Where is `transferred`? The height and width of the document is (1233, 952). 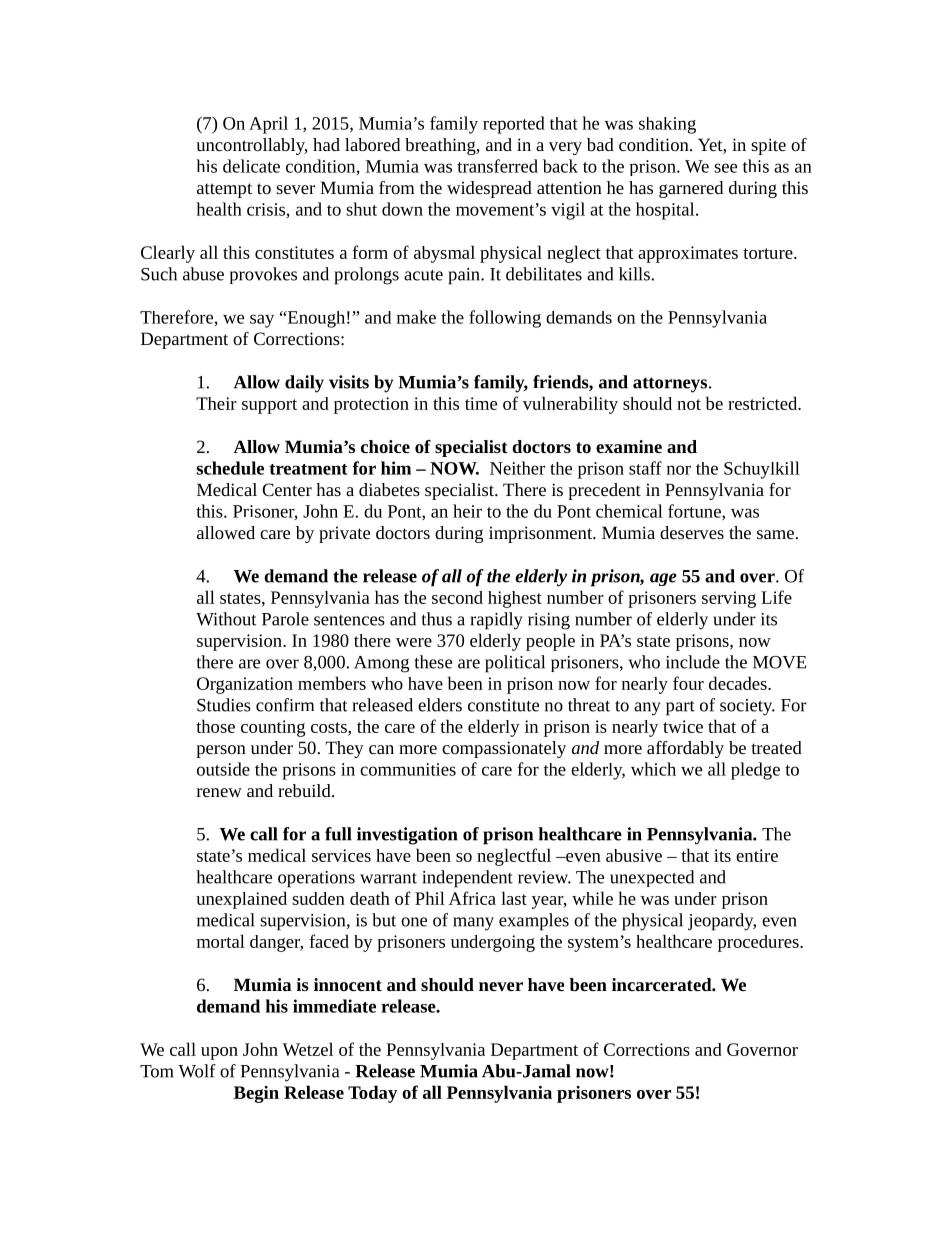
transferred is located at coordinates (497, 166).
